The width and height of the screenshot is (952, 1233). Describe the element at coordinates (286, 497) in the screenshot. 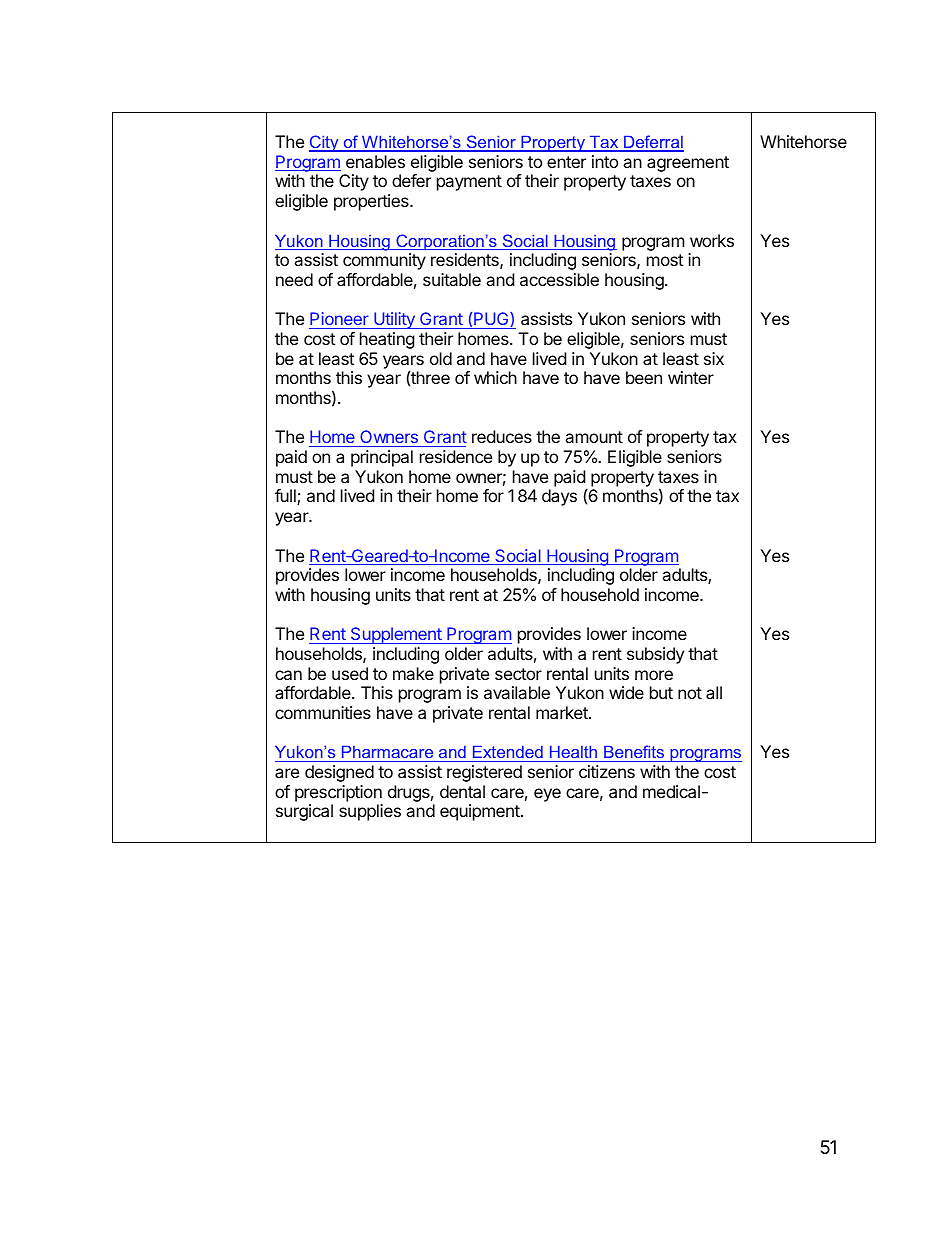

I see `full` at that location.
